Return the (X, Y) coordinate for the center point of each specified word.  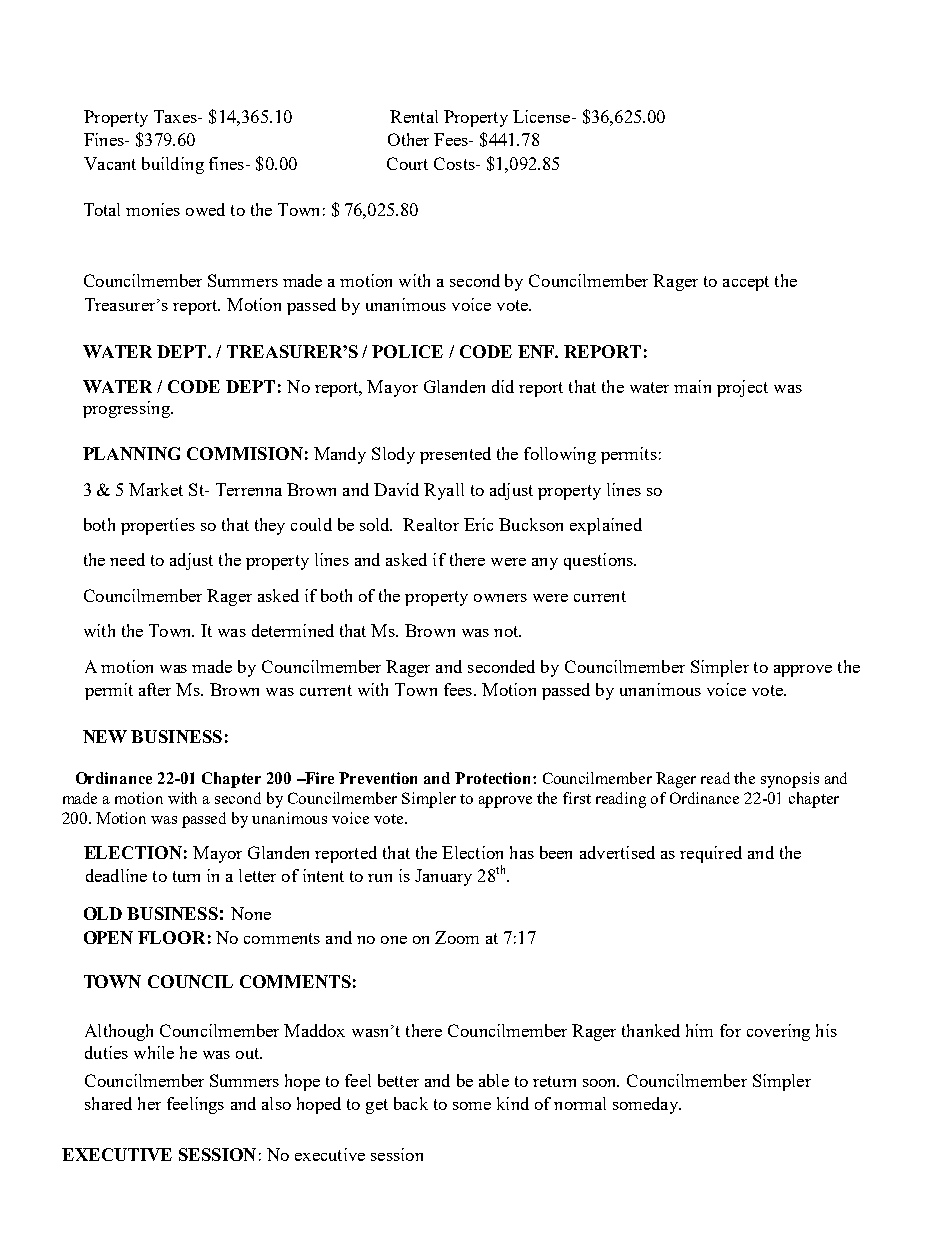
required (711, 854)
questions (599, 561)
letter (257, 875)
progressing (127, 409)
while (154, 1052)
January (443, 877)
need (127, 559)
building (173, 165)
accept (746, 283)
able (494, 1080)
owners (500, 598)
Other (408, 139)
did (503, 386)
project (742, 388)
